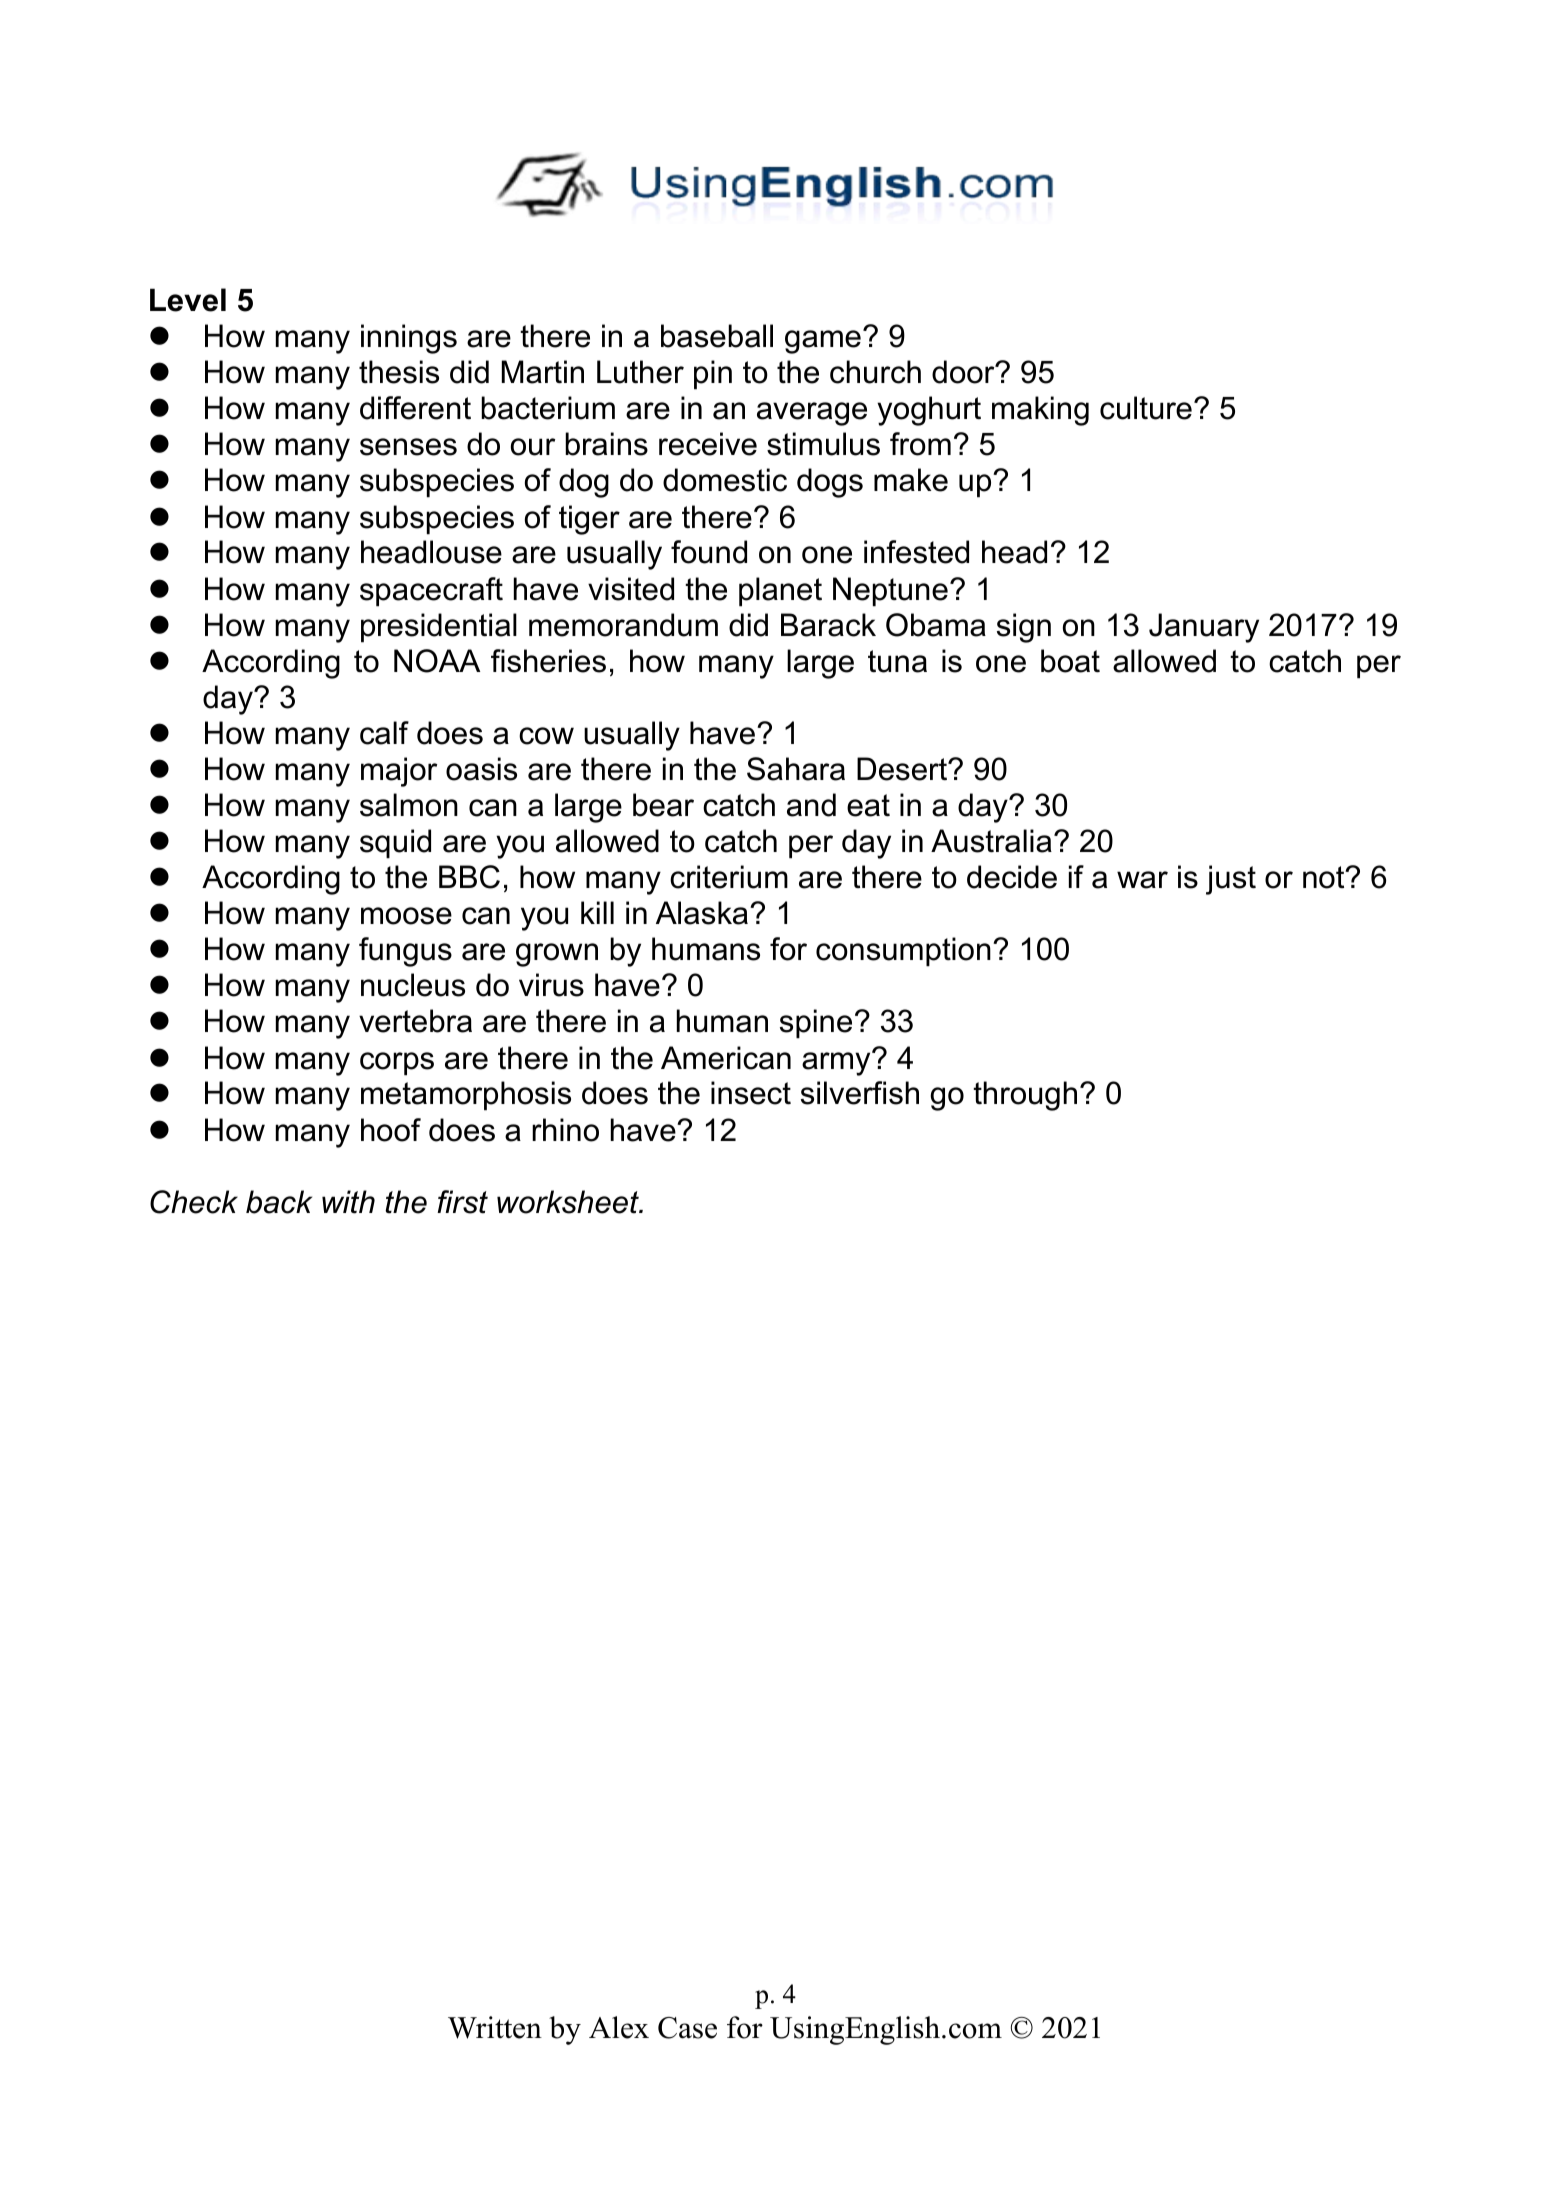 This screenshot has width=1551, height=2193. I want to click on baseball, so click(717, 336).
